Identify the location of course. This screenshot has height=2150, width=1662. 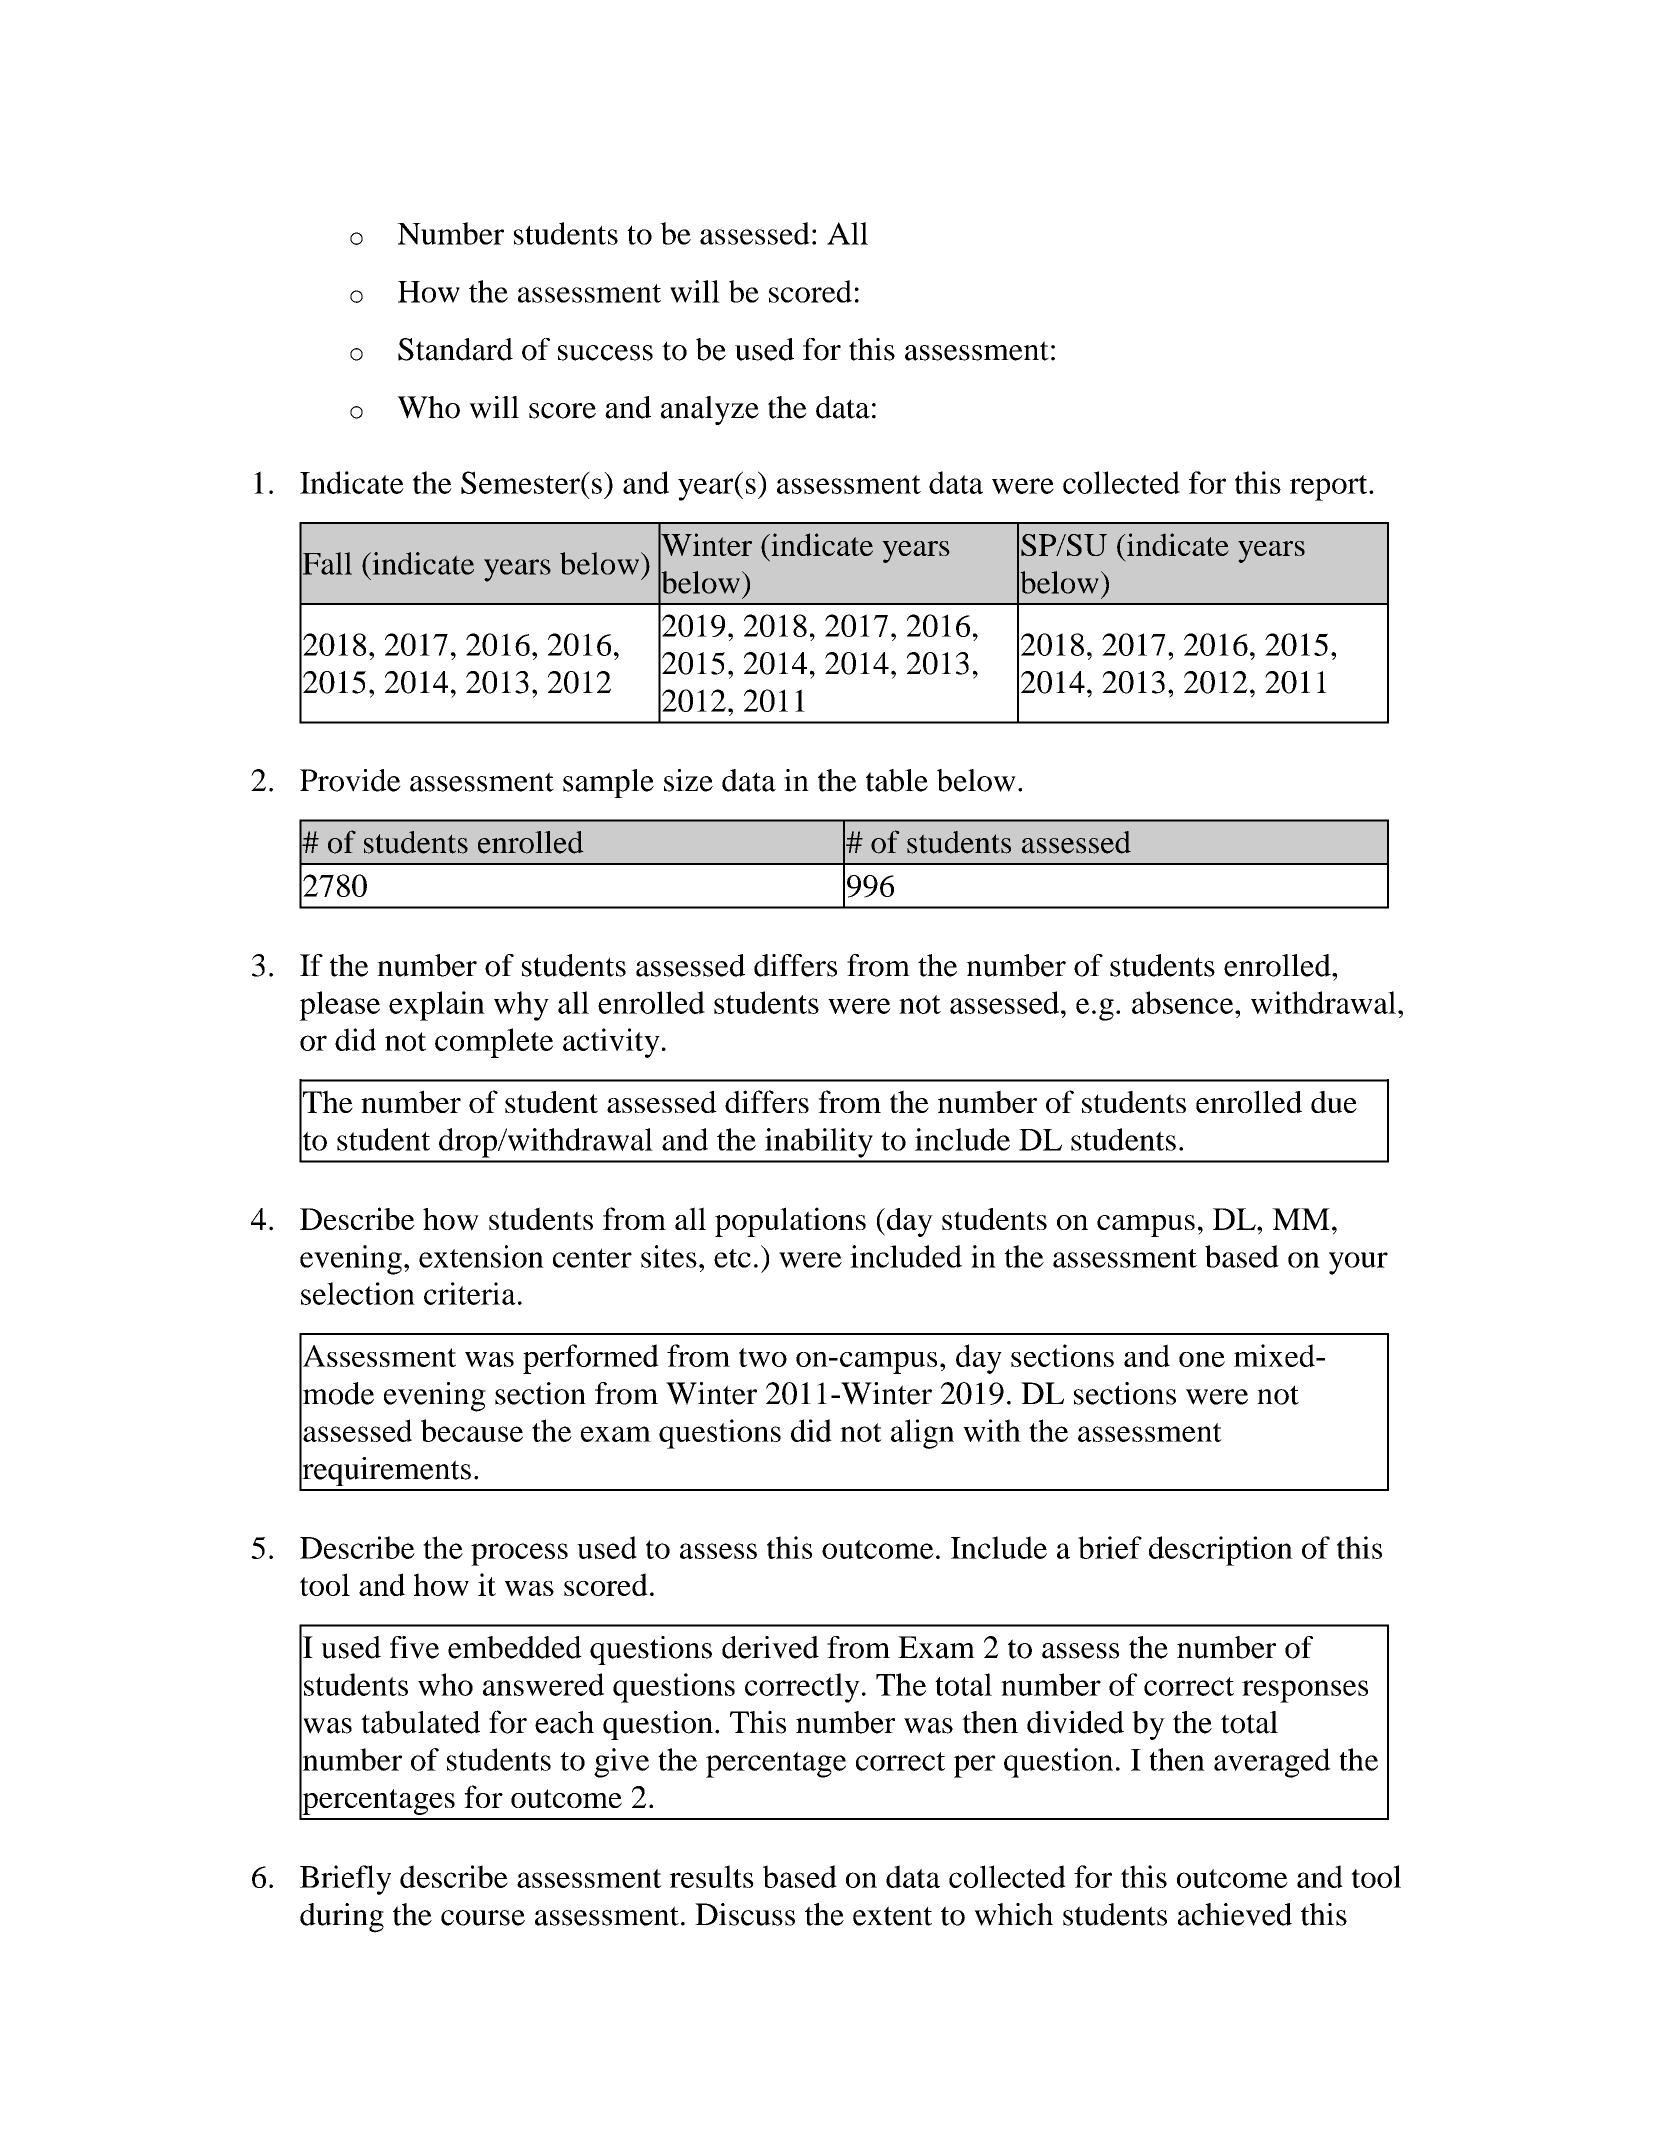
(483, 1918).
